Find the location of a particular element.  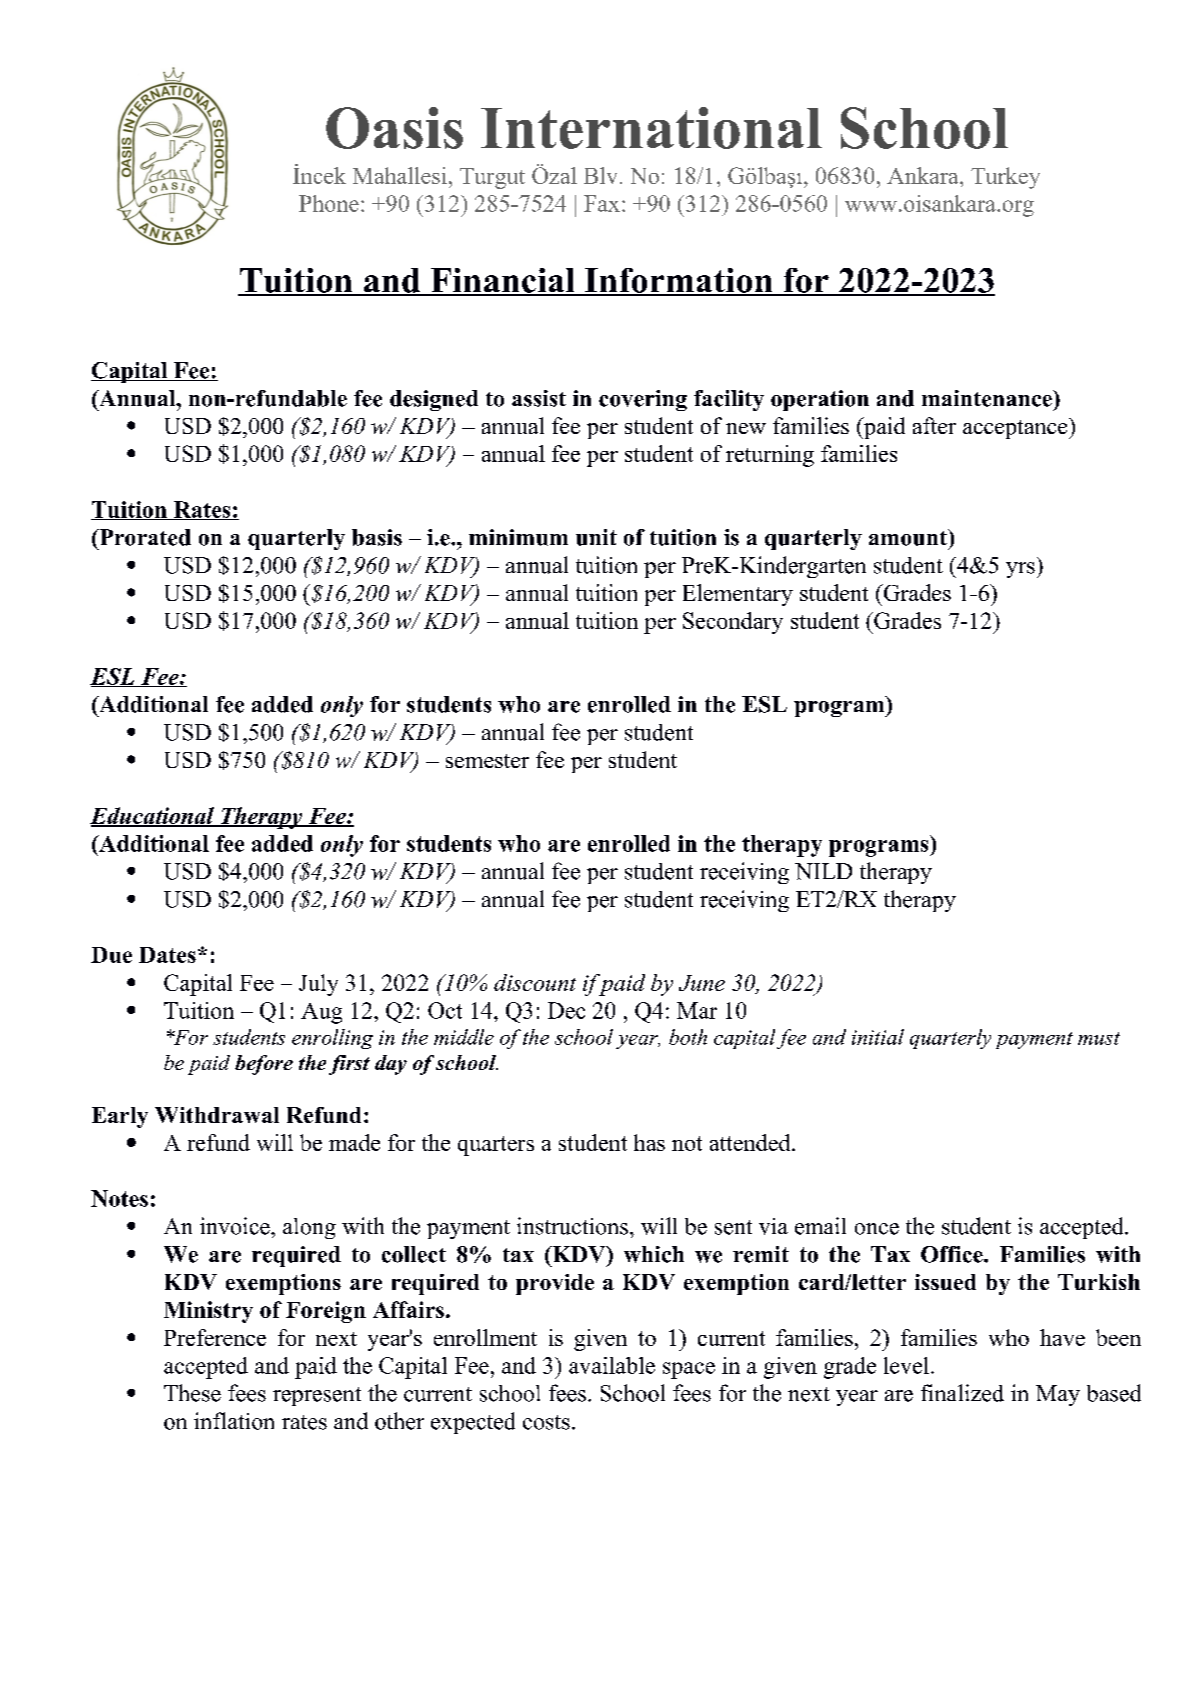

Phone is located at coordinates (329, 203).
